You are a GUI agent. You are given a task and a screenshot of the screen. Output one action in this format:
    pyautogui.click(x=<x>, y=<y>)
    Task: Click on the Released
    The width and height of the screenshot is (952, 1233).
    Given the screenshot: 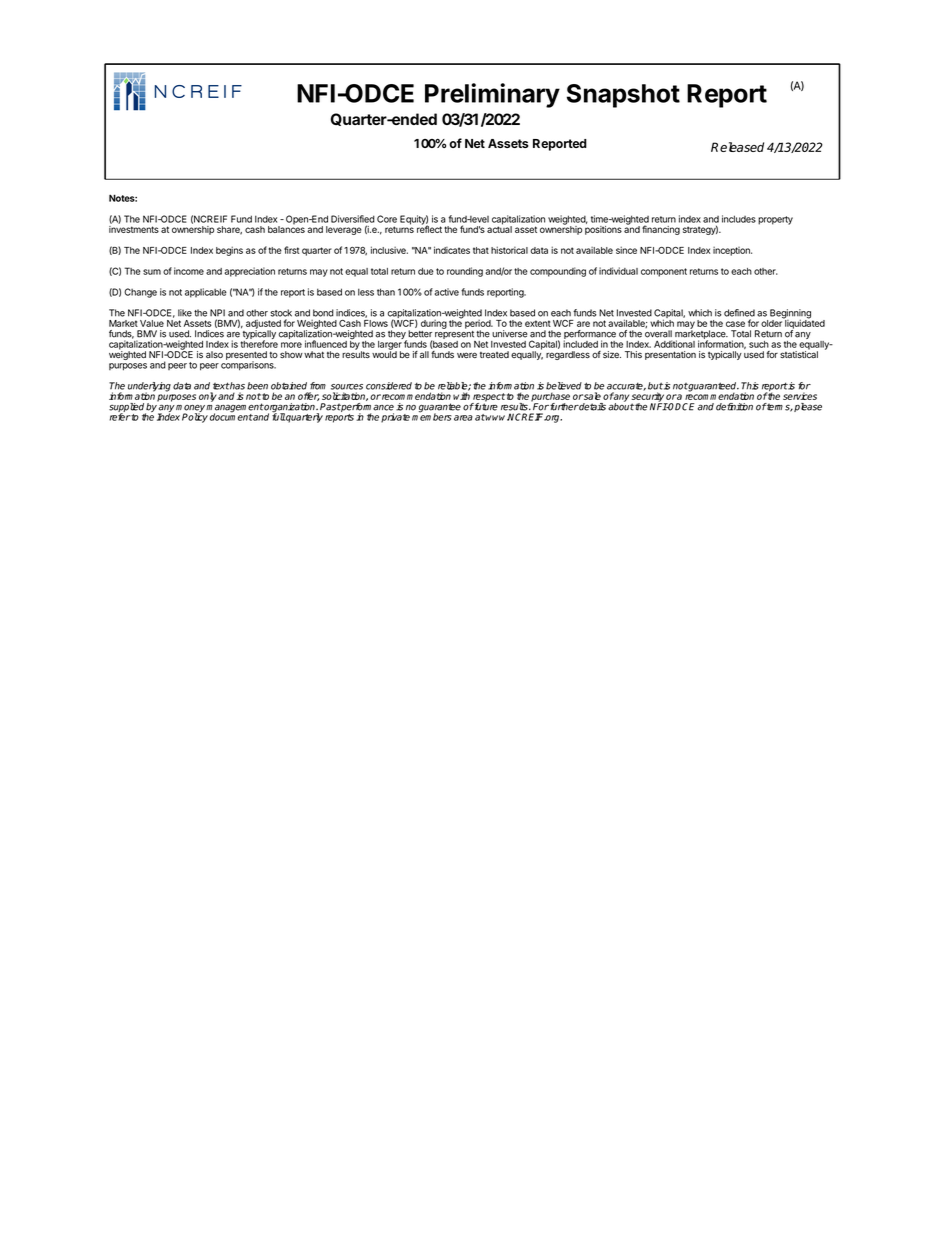 What is the action you would take?
    pyautogui.click(x=737, y=147)
